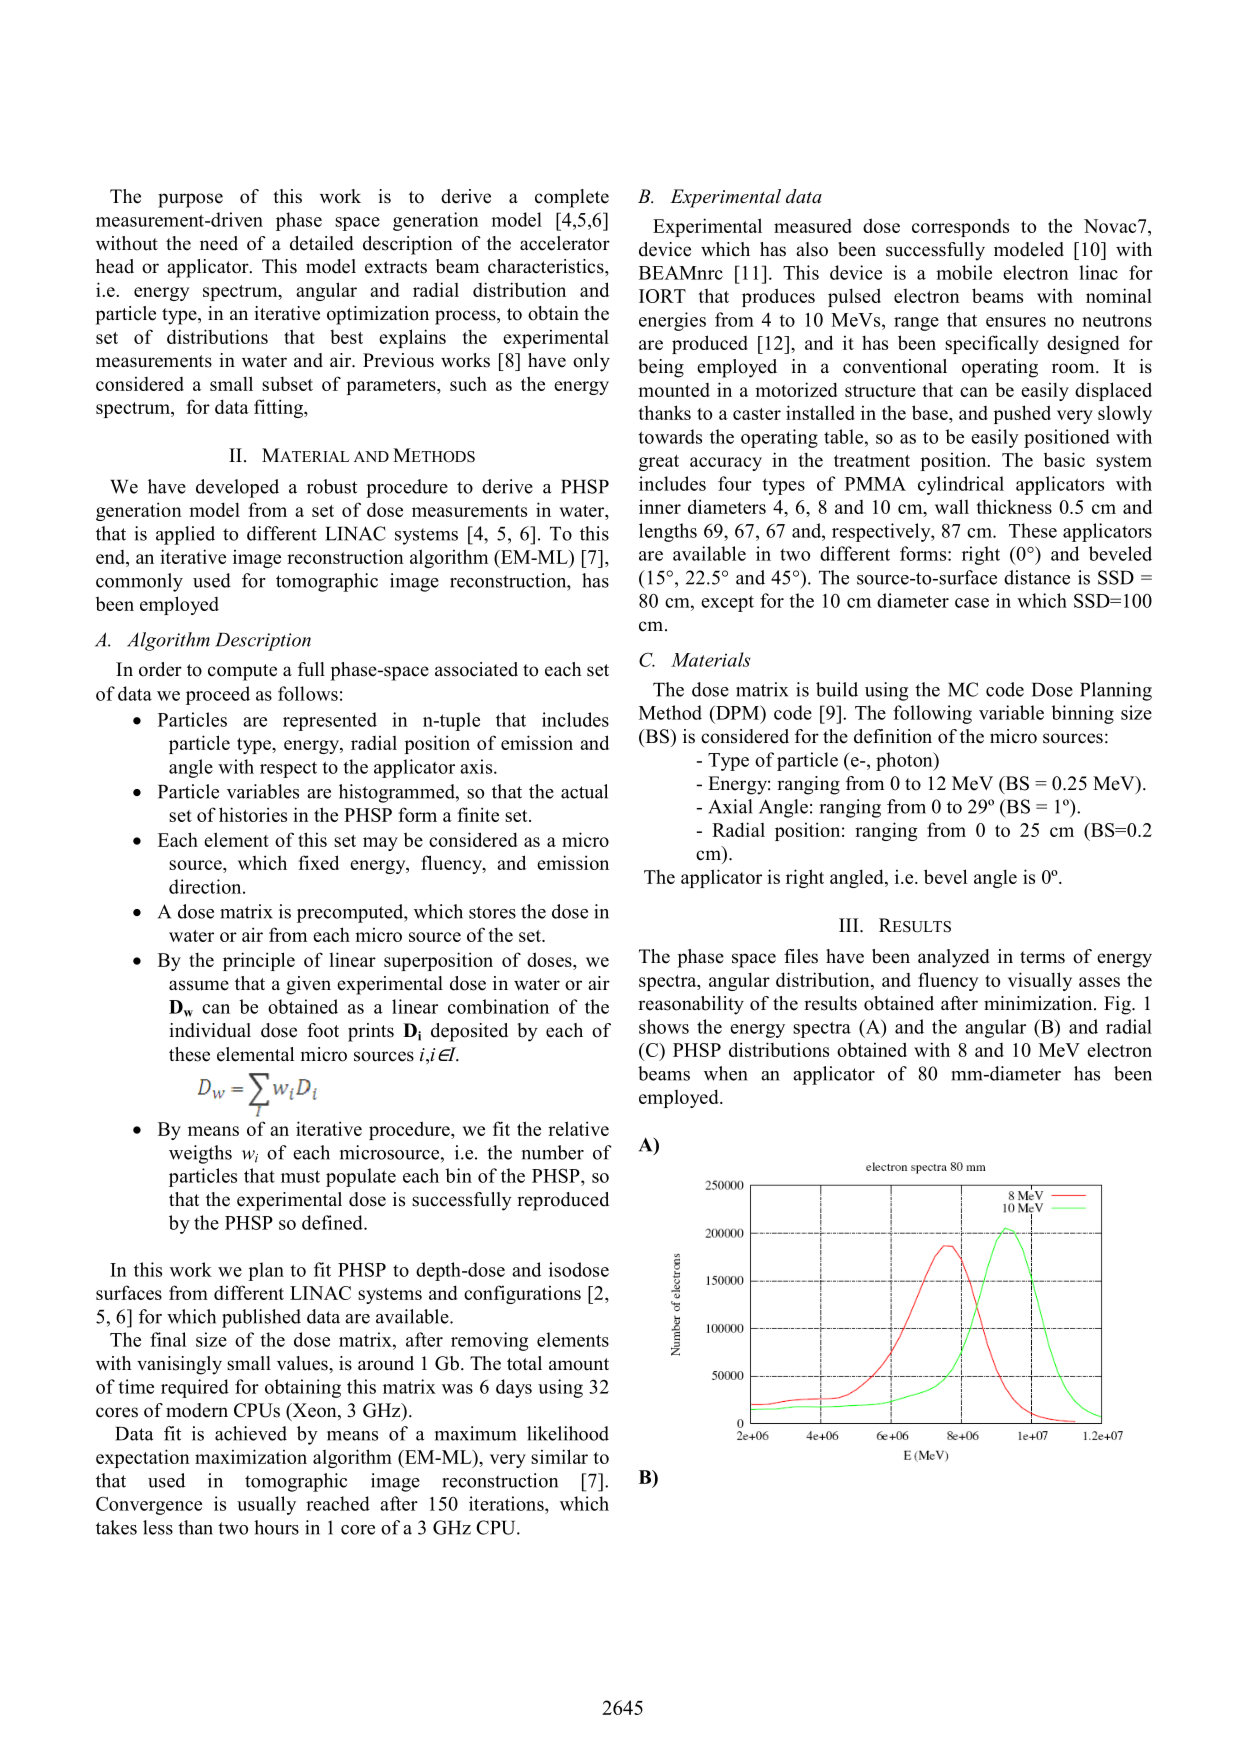  What do you see at coordinates (266, 1505) in the page?
I see `usually` at bounding box center [266, 1505].
